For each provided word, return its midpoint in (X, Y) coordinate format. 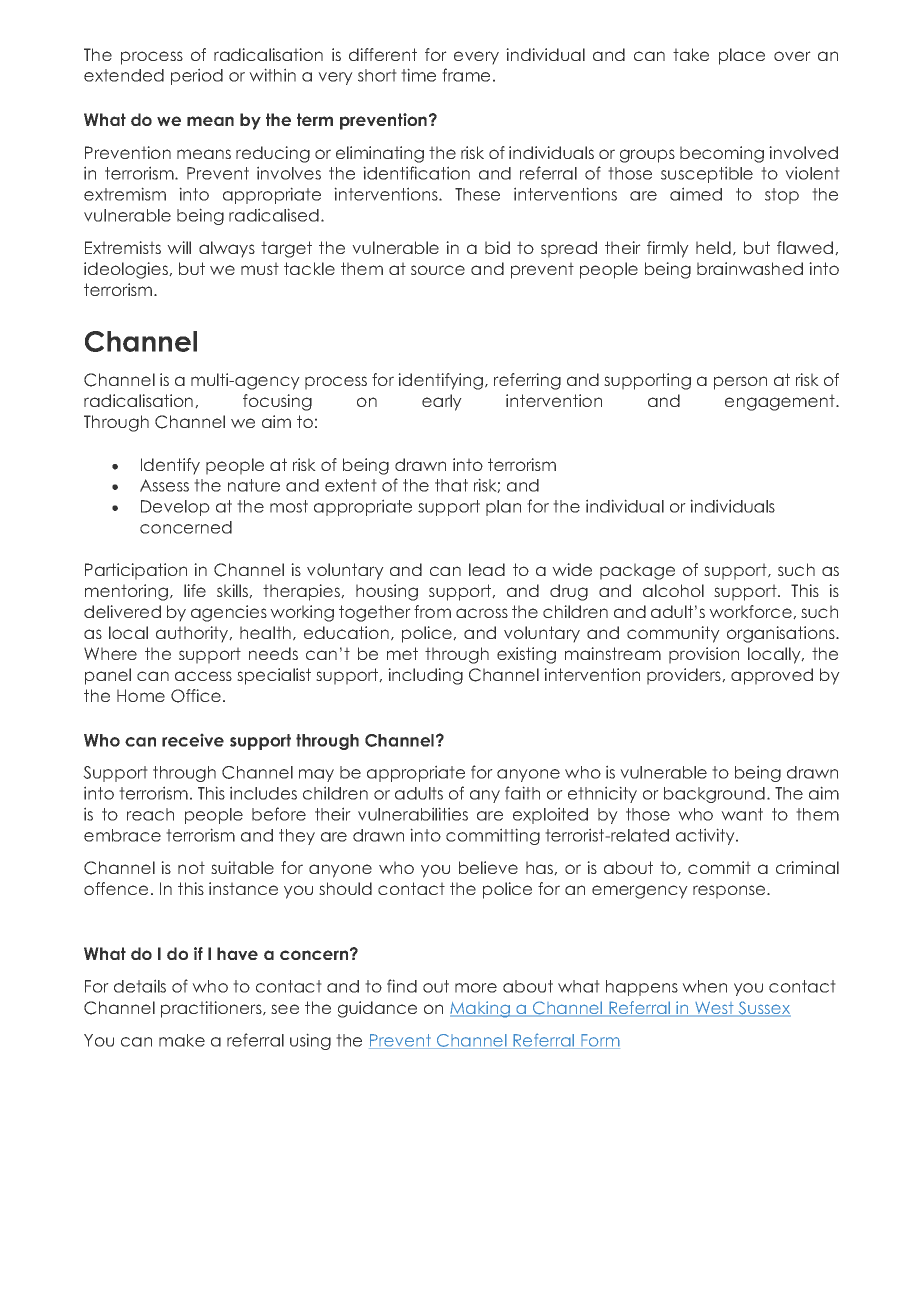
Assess (164, 485)
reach (150, 814)
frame (466, 75)
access (203, 676)
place (742, 56)
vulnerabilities (413, 814)
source (438, 270)
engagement (781, 402)
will (179, 247)
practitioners (212, 1009)
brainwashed (750, 268)
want (742, 814)
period (197, 76)
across (482, 613)
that (451, 485)
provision (704, 655)
